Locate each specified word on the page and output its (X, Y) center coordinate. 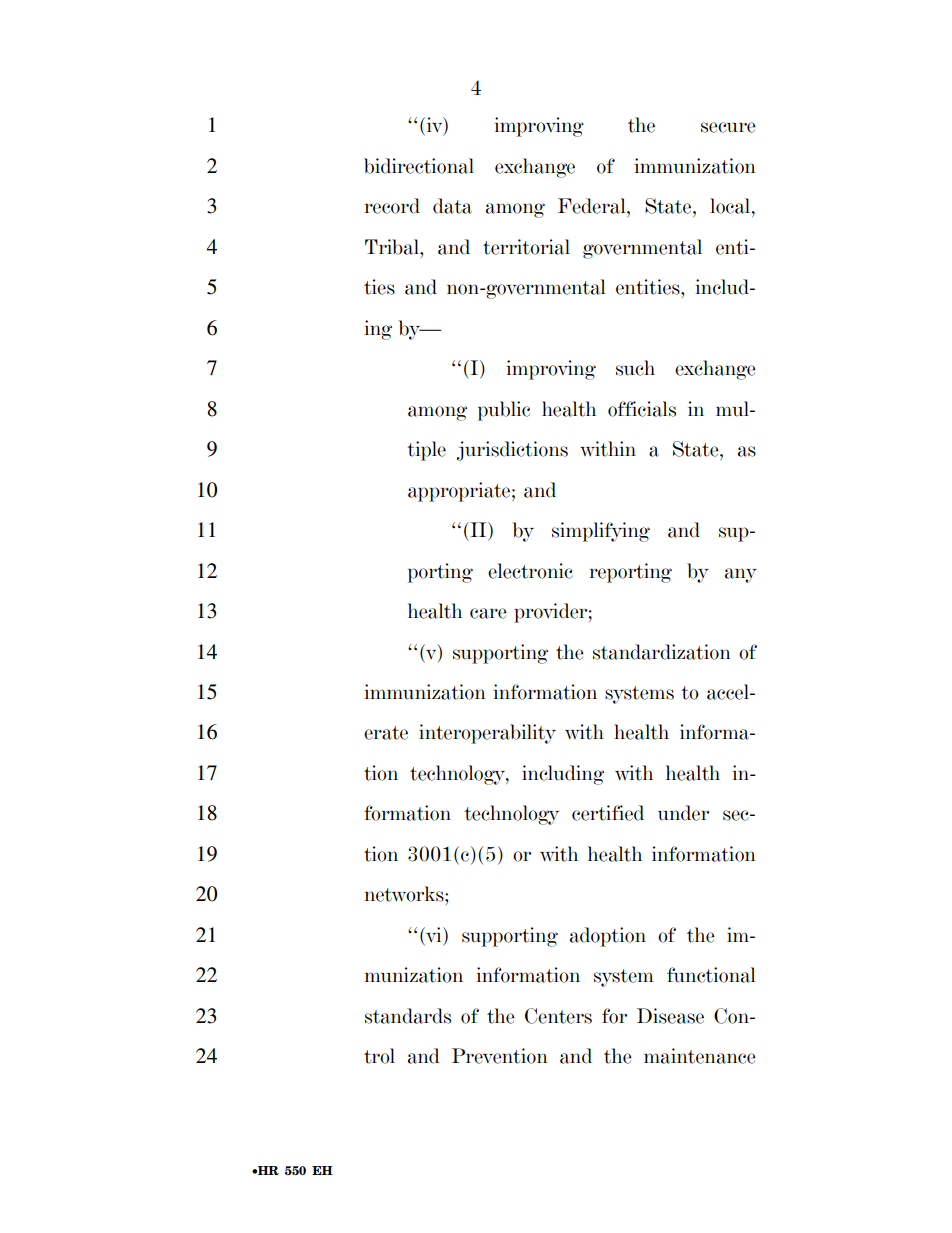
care (488, 613)
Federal (593, 206)
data (452, 206)
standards (408, 1016)
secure (728, 127)
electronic (530, 571)
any (741, 575)
